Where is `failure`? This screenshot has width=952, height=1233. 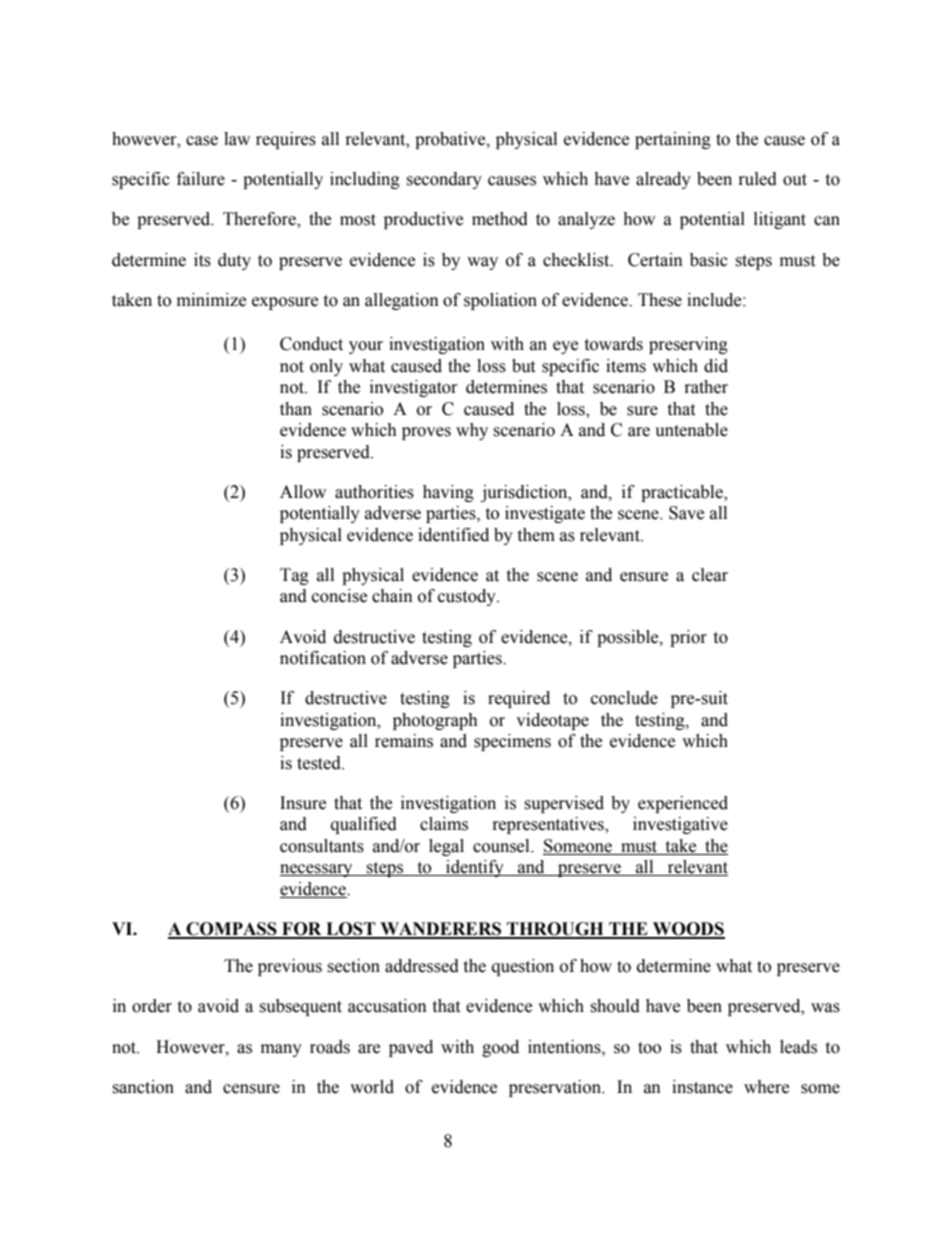 failure is located at coordinates (201, 179).
